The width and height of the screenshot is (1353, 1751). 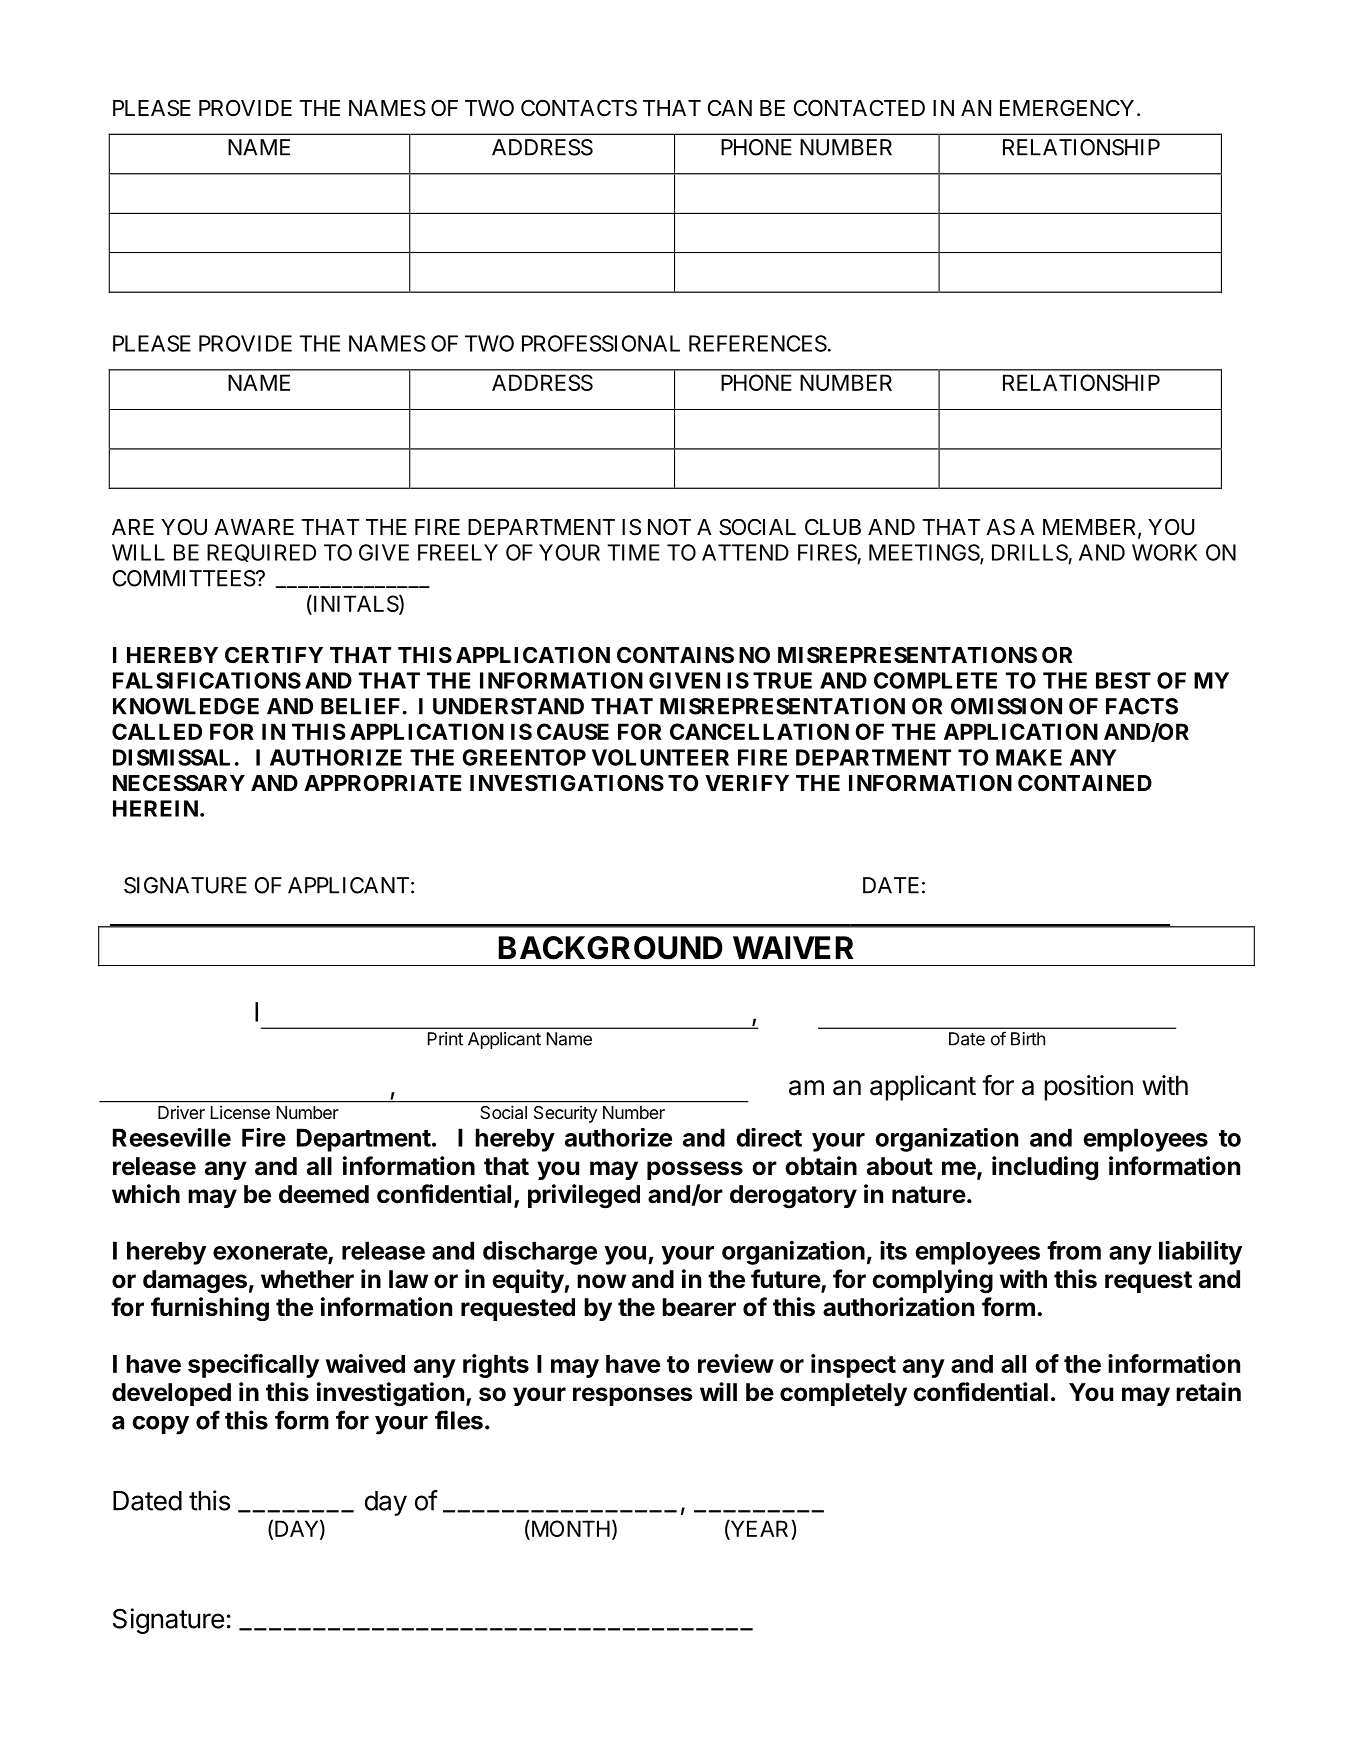 What do you see at coordinates (747, 783) in the screenshot?
I see `VERIFY` at bounding box center [747, 783].
